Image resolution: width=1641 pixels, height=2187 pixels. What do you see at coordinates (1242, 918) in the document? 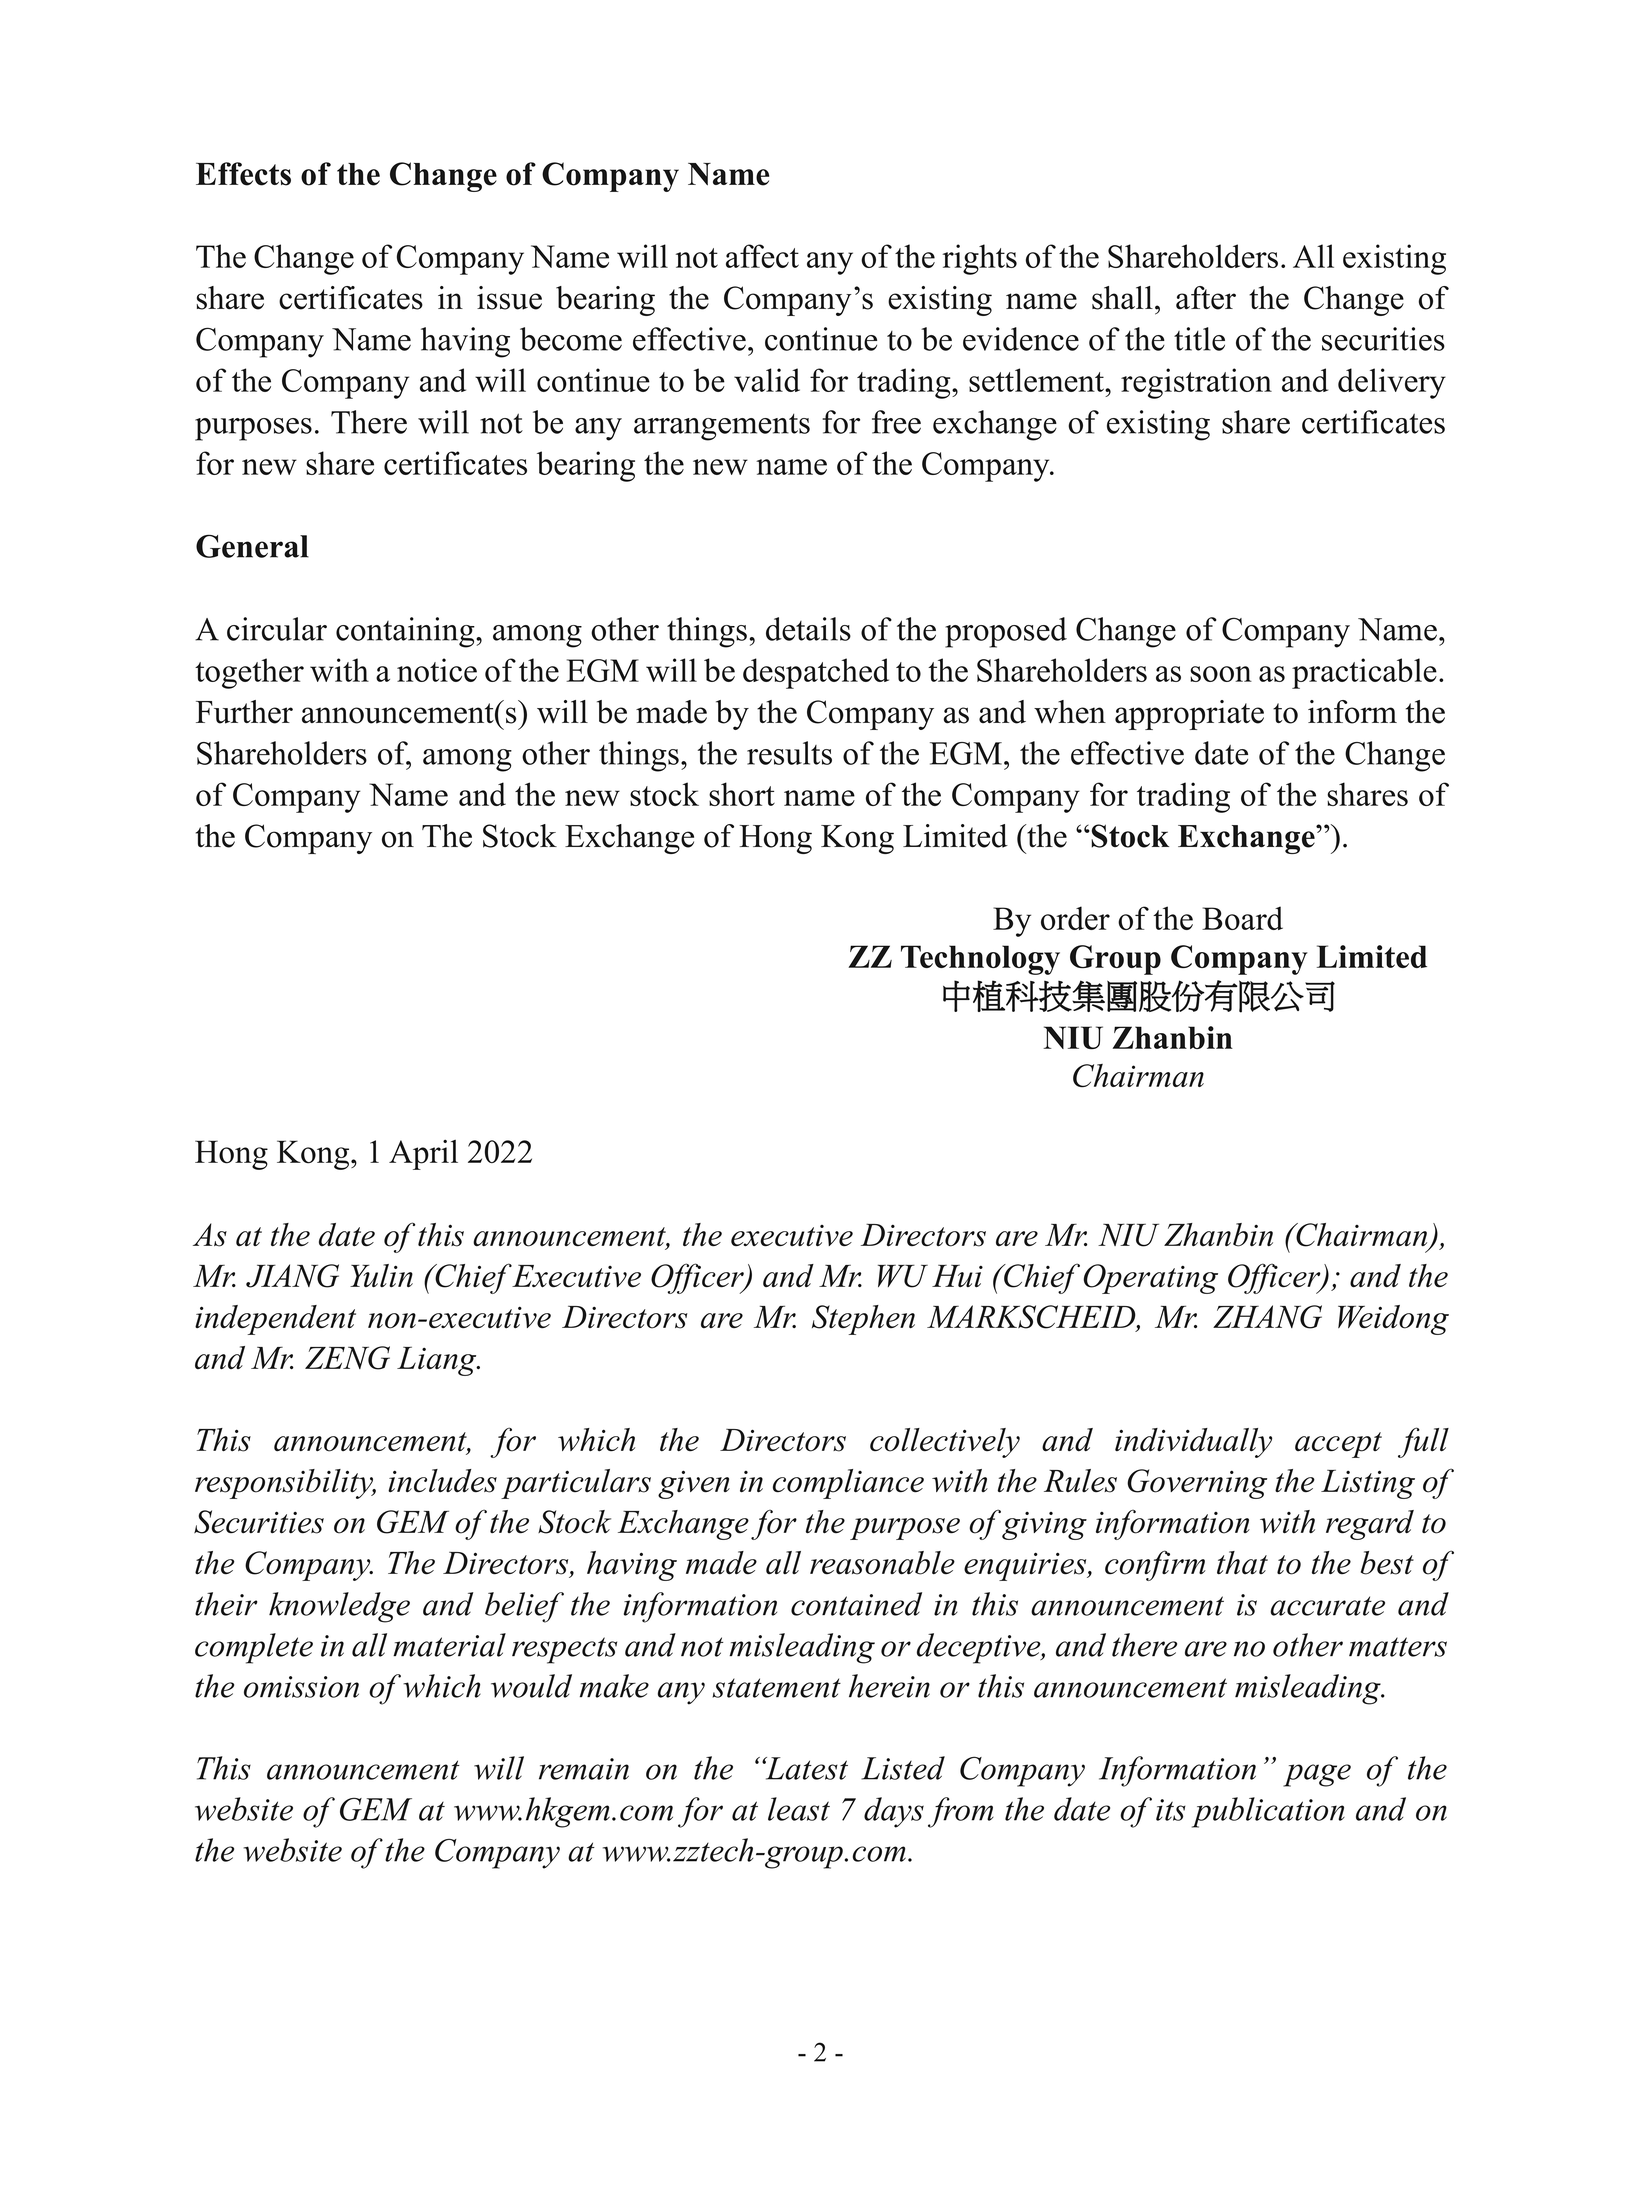
I see `Board` at bounding box center [1242, 918].
